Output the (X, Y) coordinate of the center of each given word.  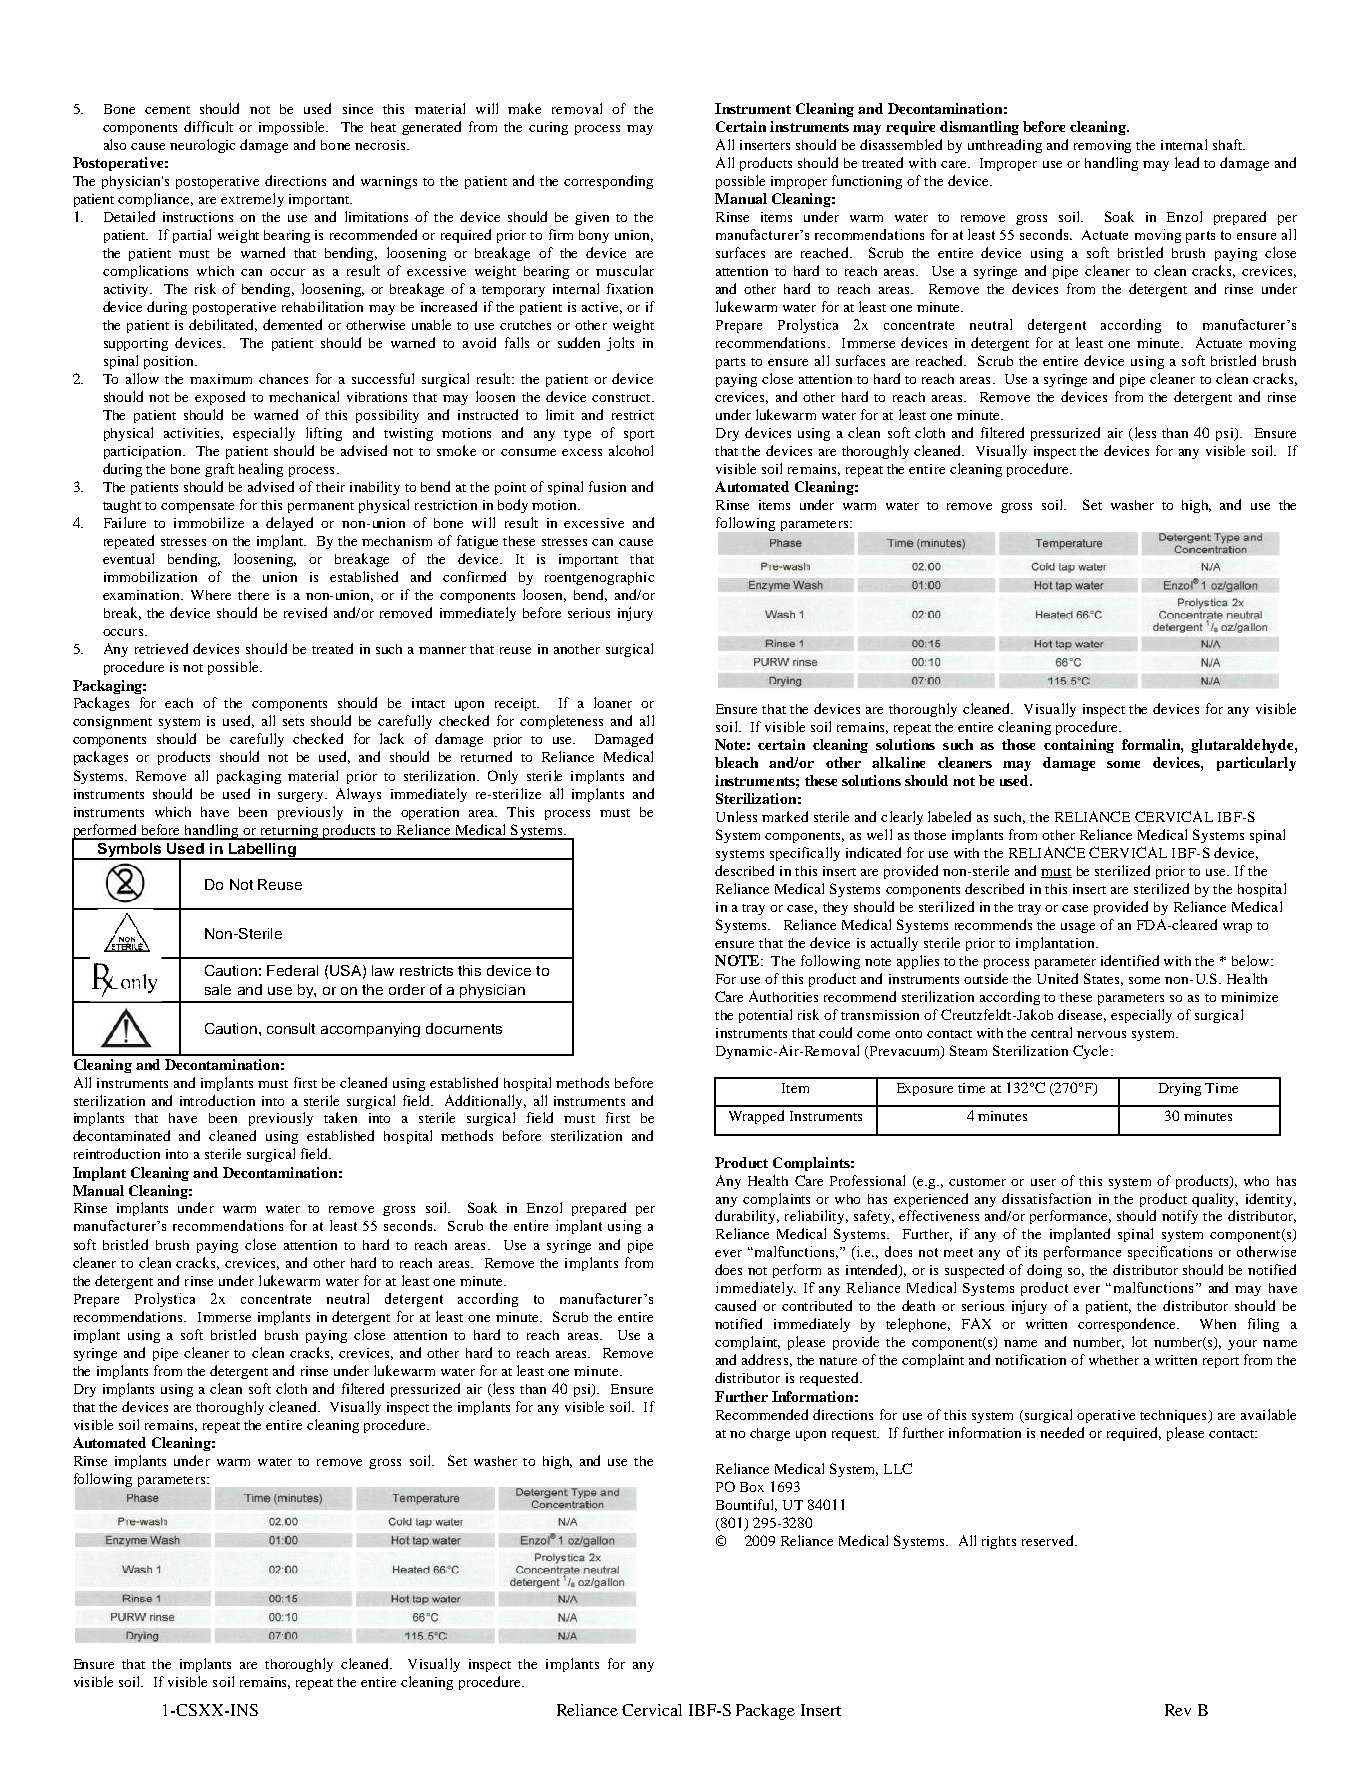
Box (752, 1487)
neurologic (202, 146)
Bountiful (746, 1505)
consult (291, 1028)
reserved (1049, 1540)
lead (1187, 162)
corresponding (608, 182)
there (253, 595)
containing (1079, 746)
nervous (1101, 1034)
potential (765, 1016)
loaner (613, 702)
